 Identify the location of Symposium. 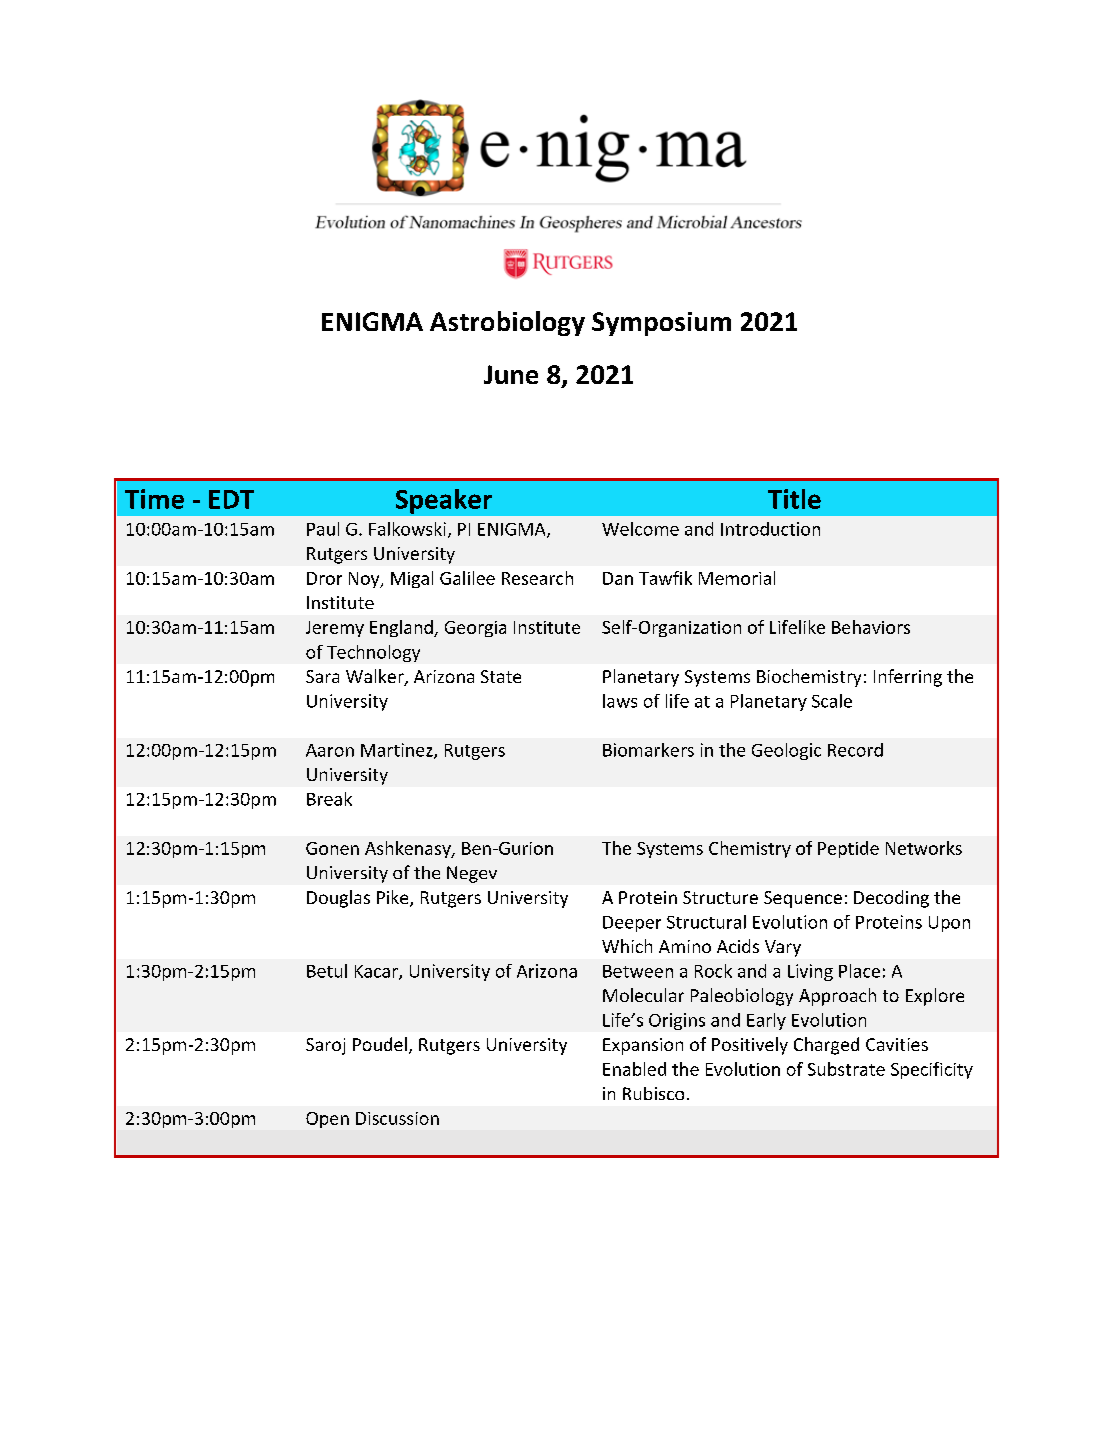
(661, 324).
